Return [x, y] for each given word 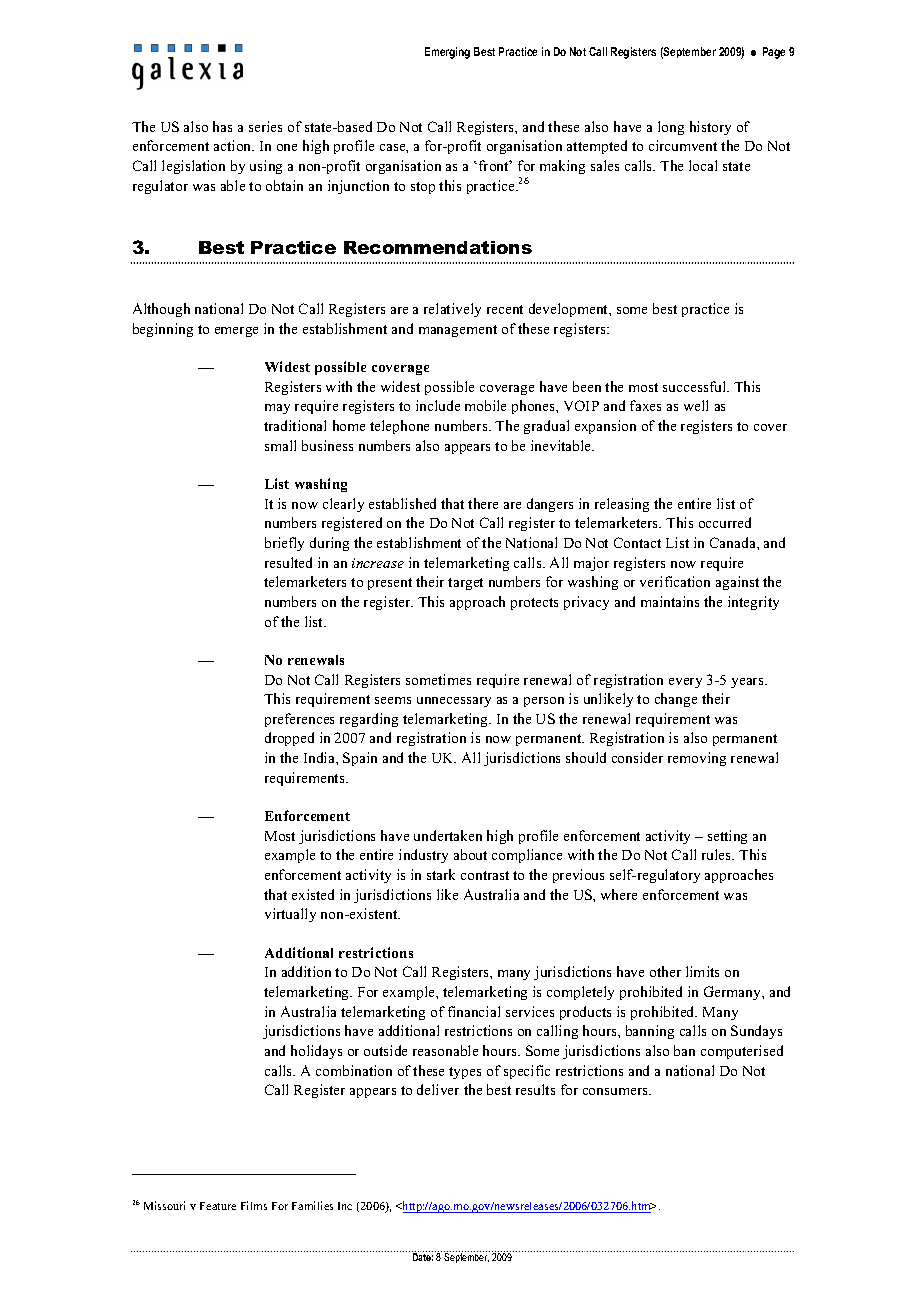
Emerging [447, 53]
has [222, 126]
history [710, 128]
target [465, 584]
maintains [670, 601]
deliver [438, 1089]
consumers [616, 1091]
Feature [218, 1206]
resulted [288, 562]
